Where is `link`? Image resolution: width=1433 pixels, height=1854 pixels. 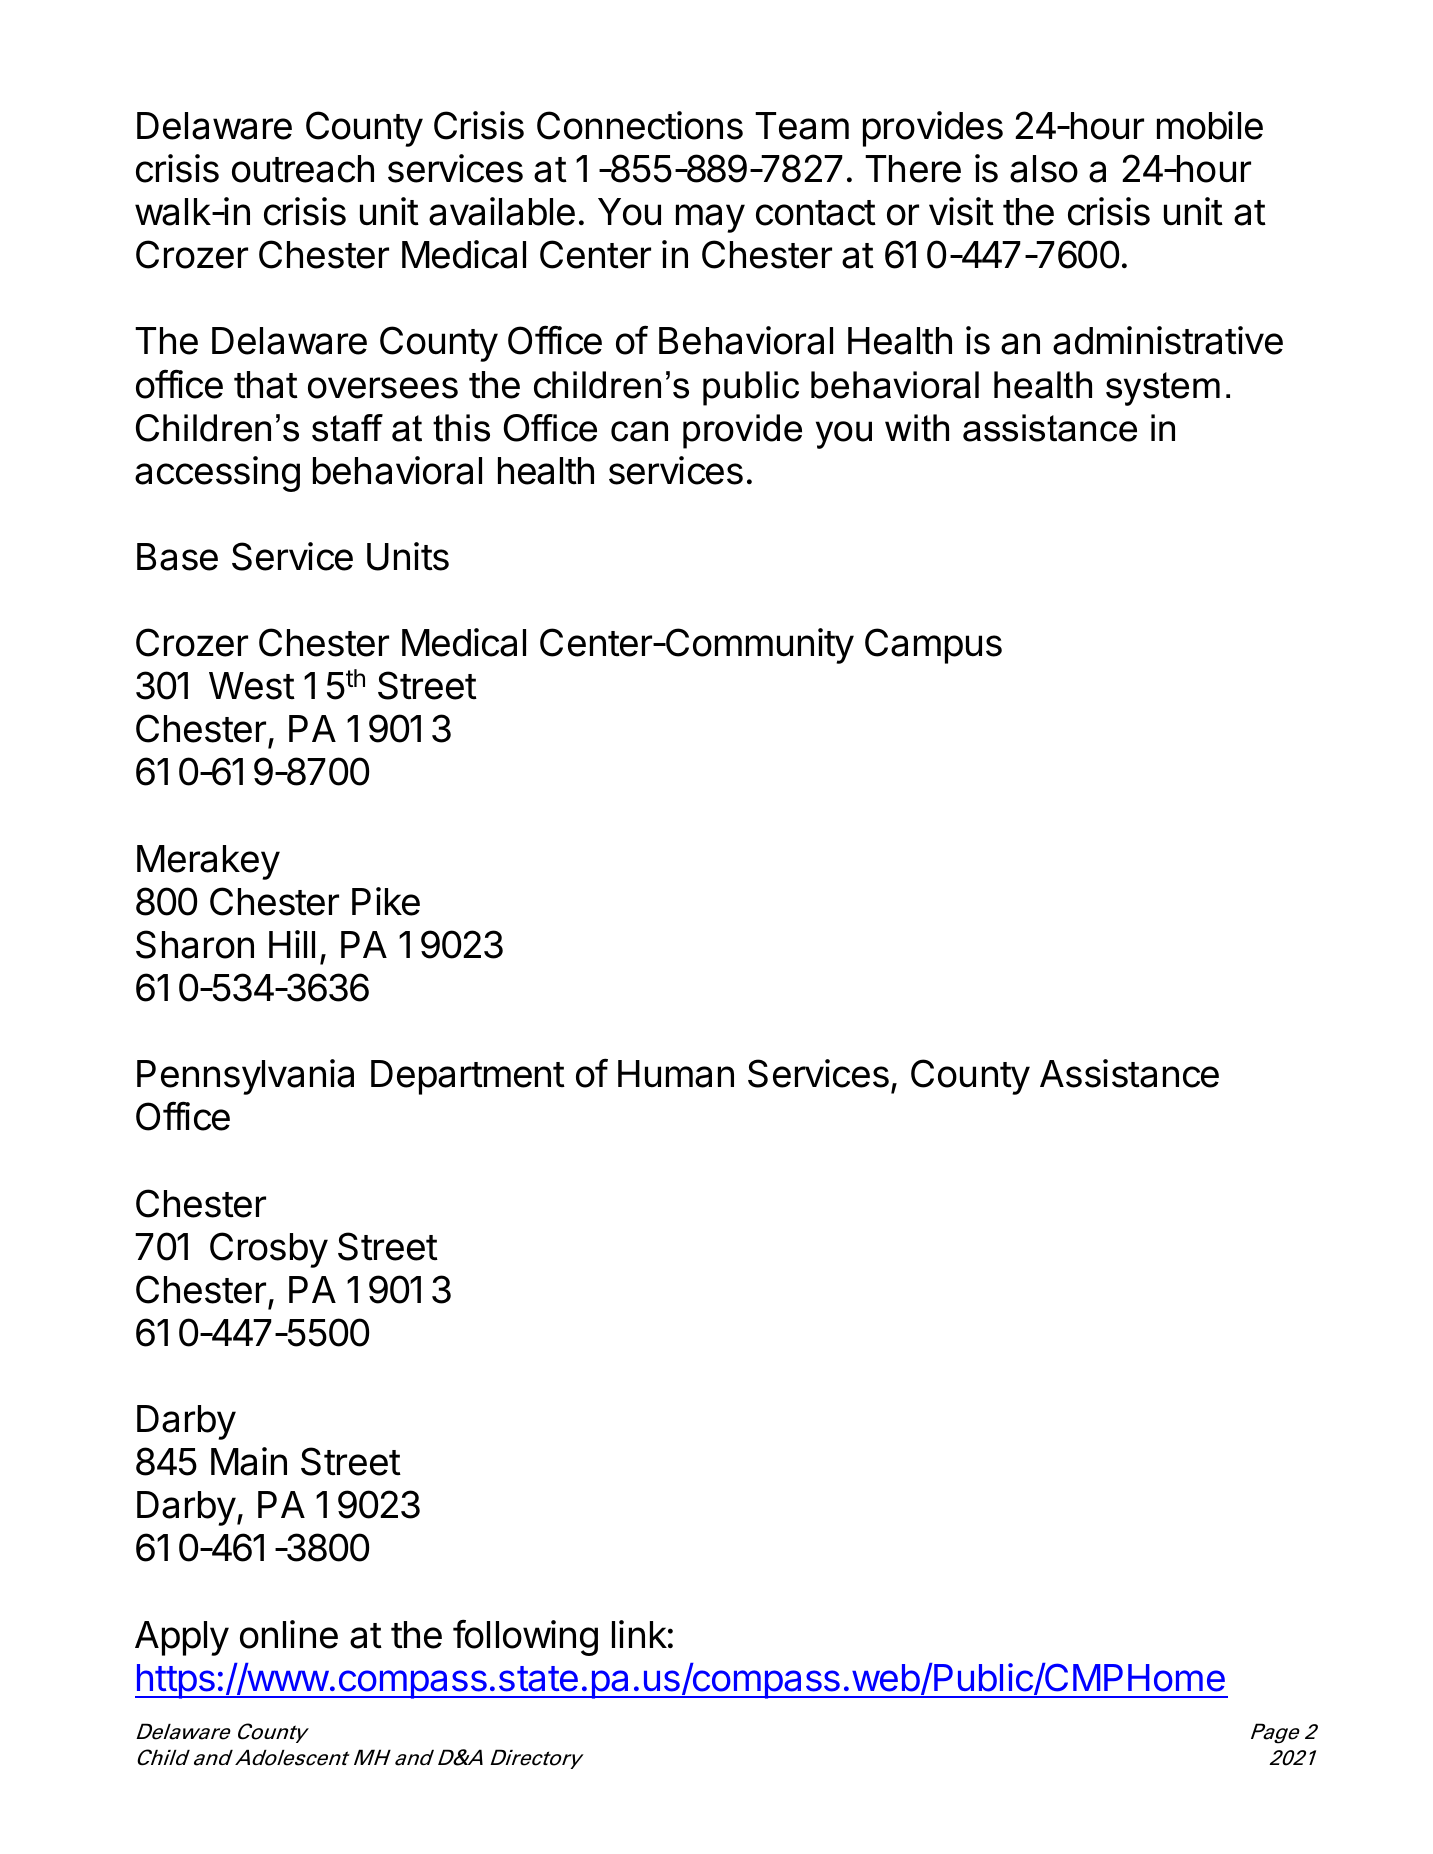
link is located at coordinates (639, 1634).
